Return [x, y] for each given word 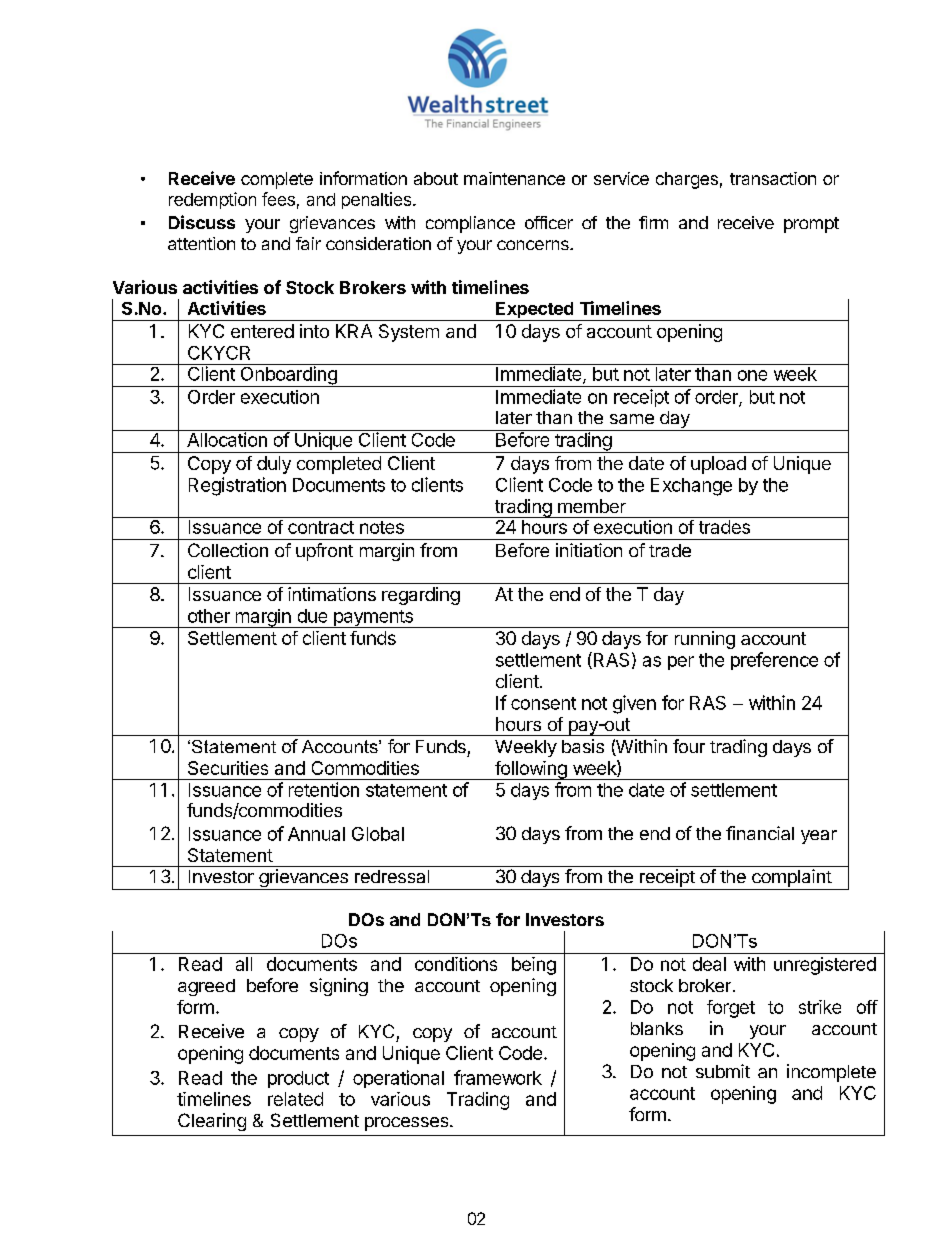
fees [278, 199]
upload [718, 465]
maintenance [514, 178]
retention [324, 789]
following [531, 770]
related [295, 1099]
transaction [773, 178]
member [592, 506]
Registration [237, 486]
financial [760, 833]
